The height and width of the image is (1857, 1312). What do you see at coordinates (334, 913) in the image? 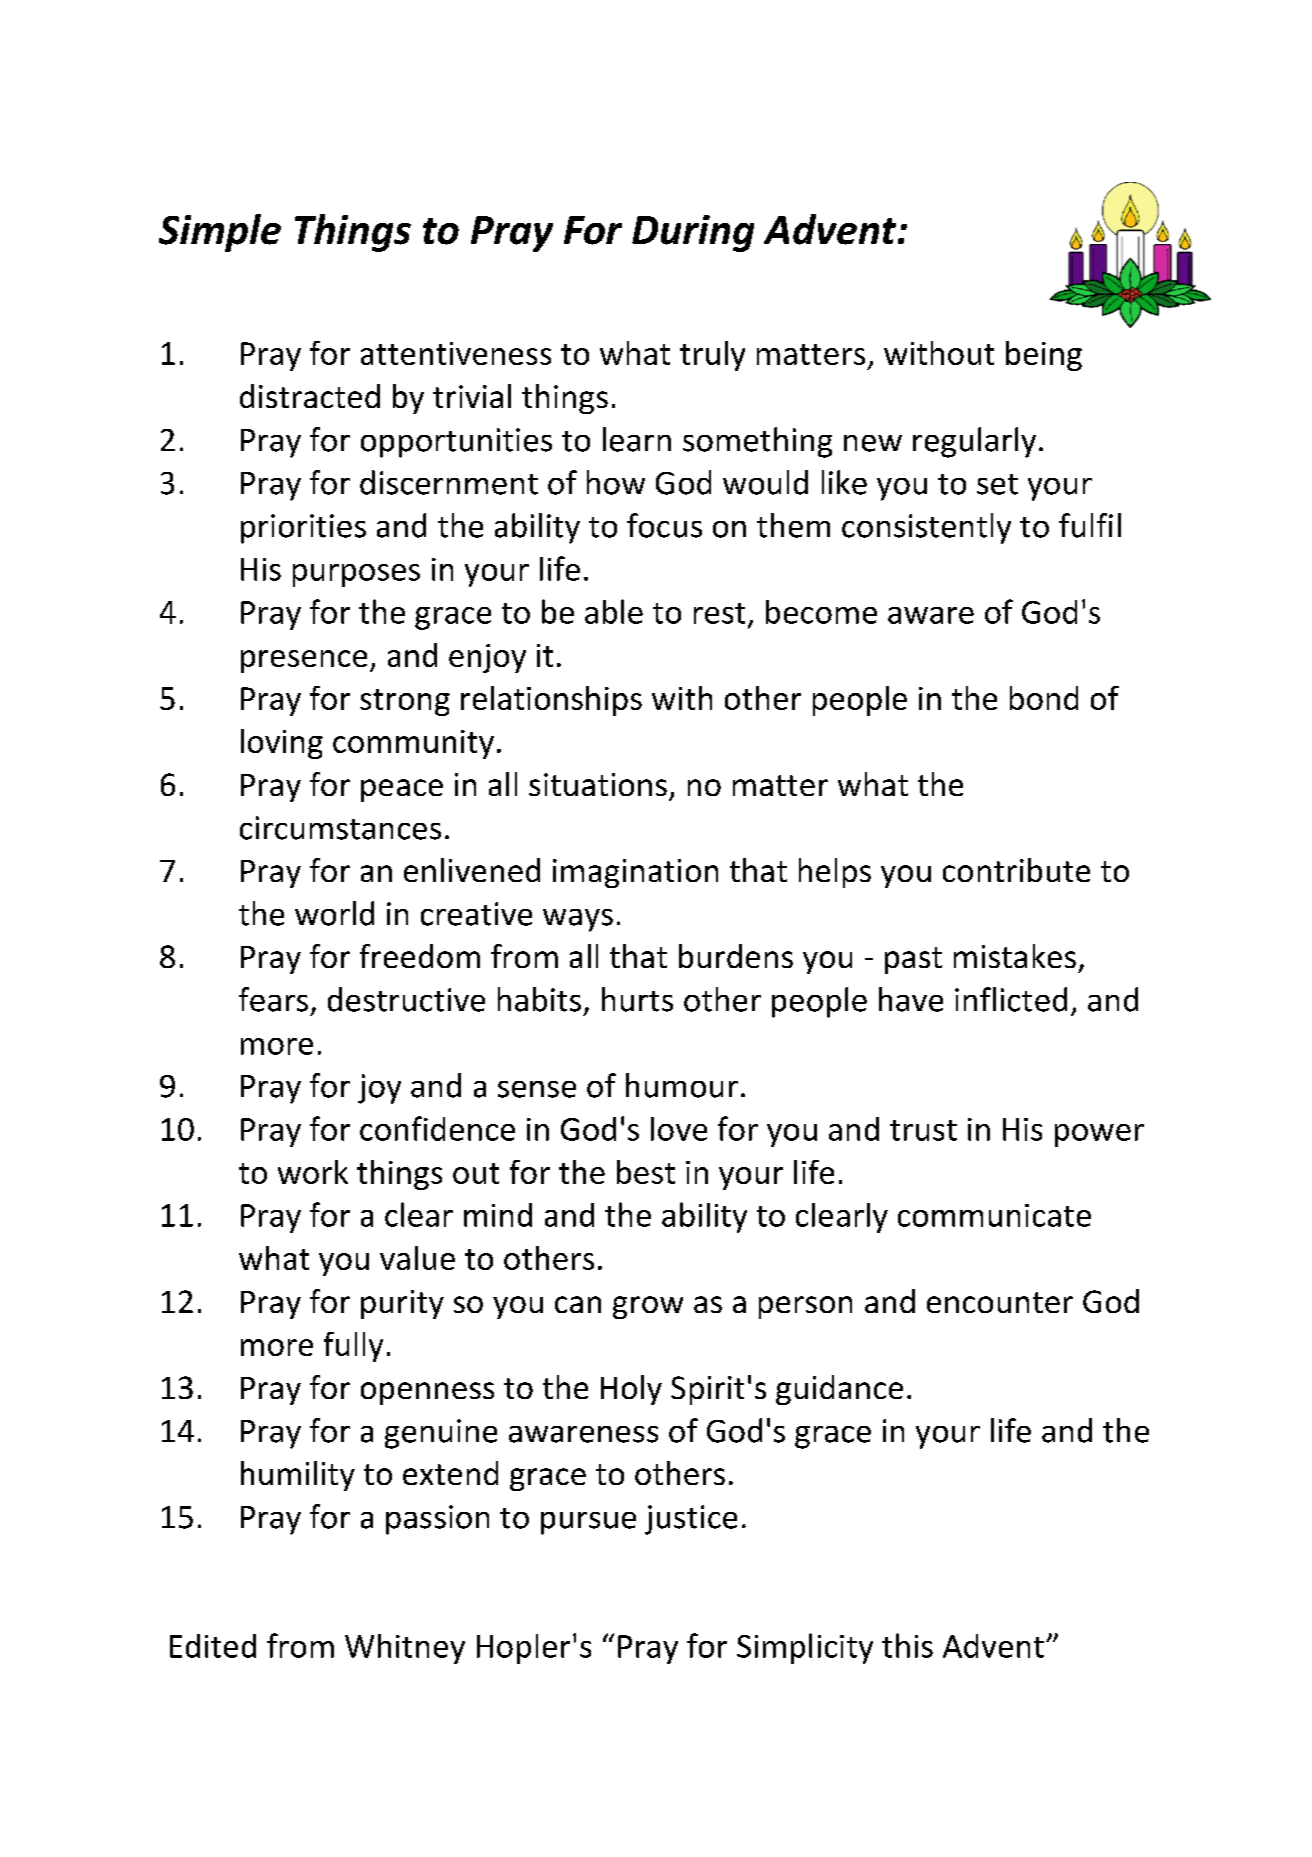
I see `world` at bounding box center [334, 913].
